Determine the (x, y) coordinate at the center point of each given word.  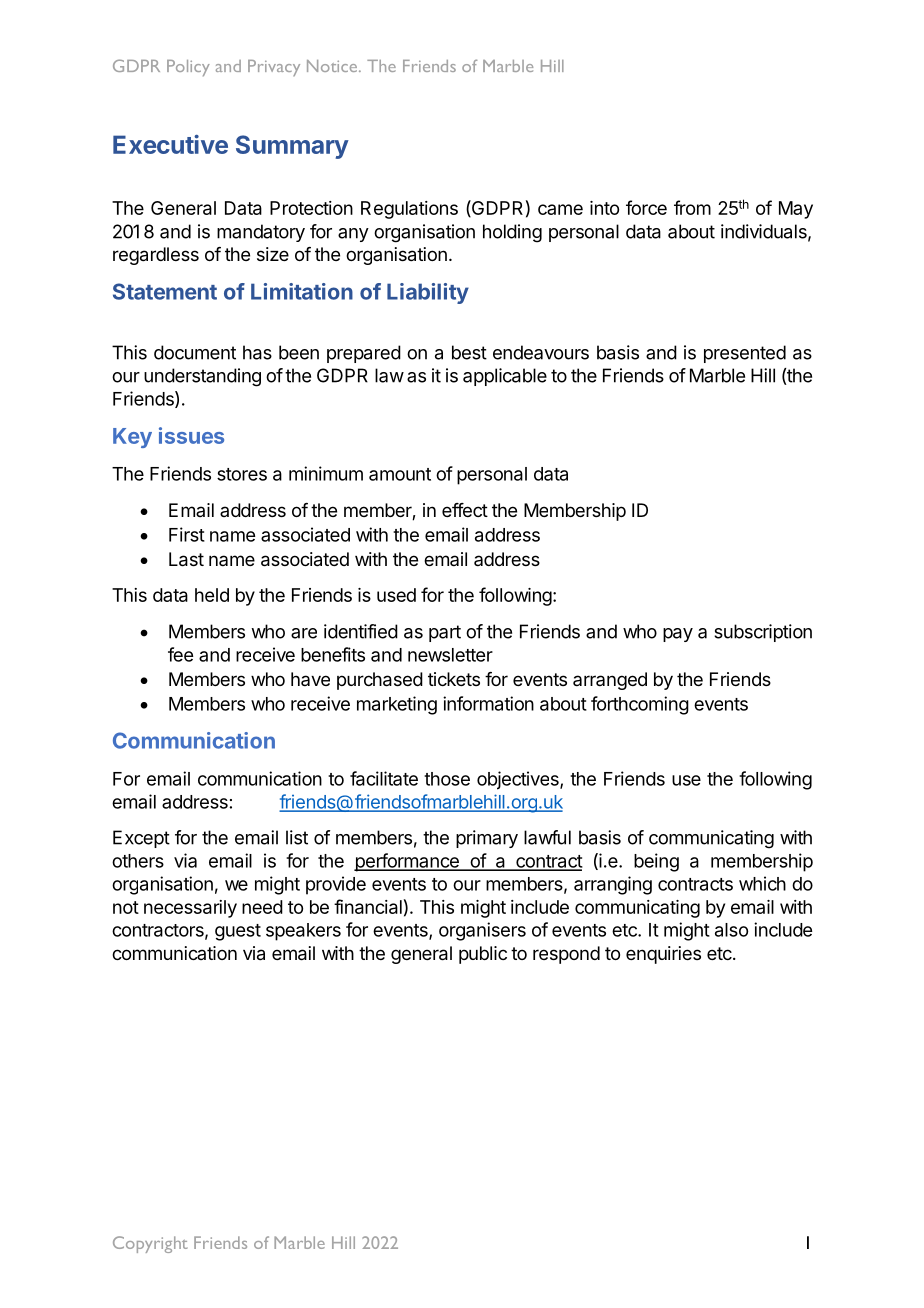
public (483, 955)
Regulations (409, 210)
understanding (202, 377)
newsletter (450, 655)
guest (238, 932)
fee (180, 654)
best (469, 352)
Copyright (150, 1244)
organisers (482, 931)
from (692, 207)
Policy (188, 68)
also (731, 930)
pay (678, 635)
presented (745, 354)
